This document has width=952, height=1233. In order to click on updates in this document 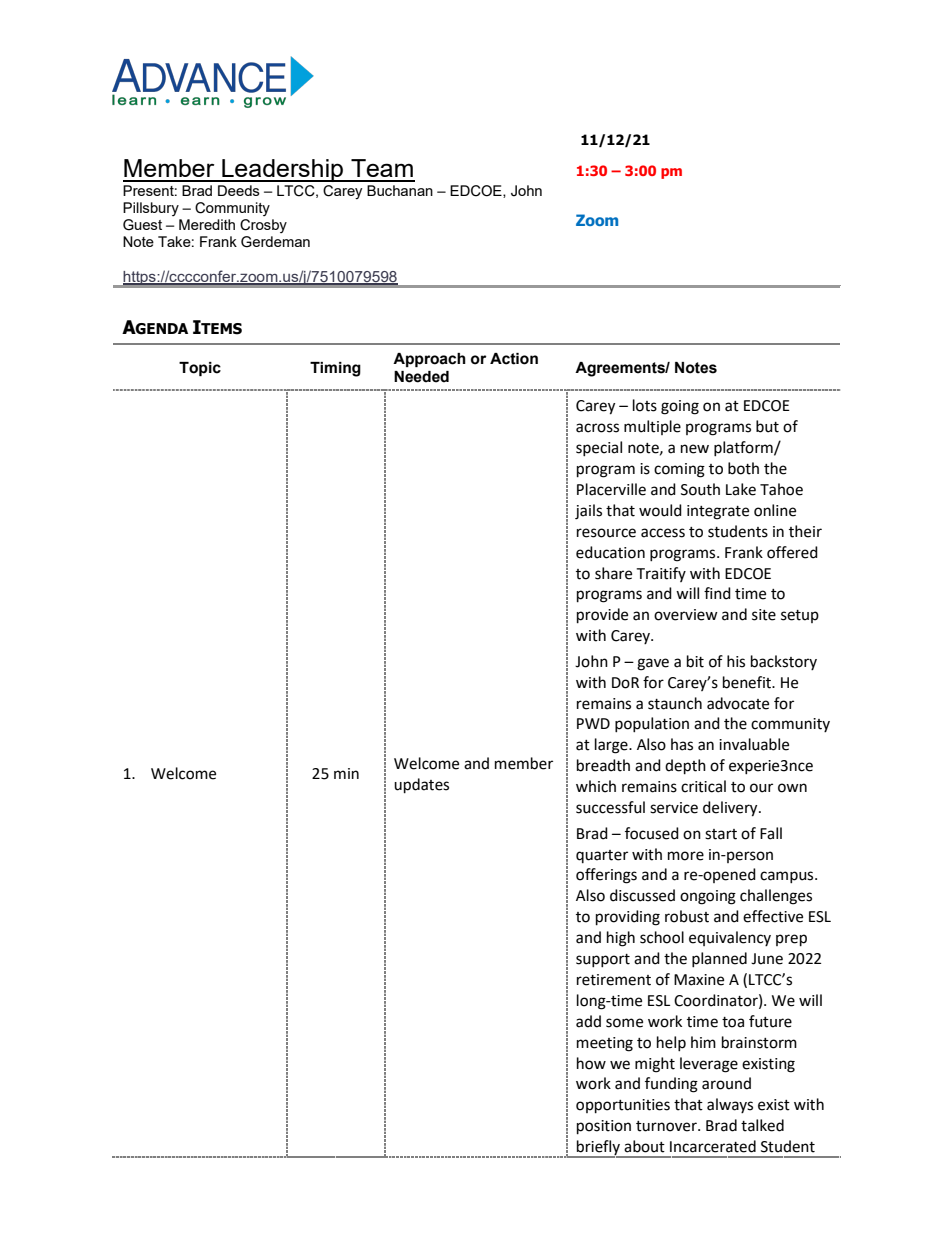, I will do `click(421, 786)`.
